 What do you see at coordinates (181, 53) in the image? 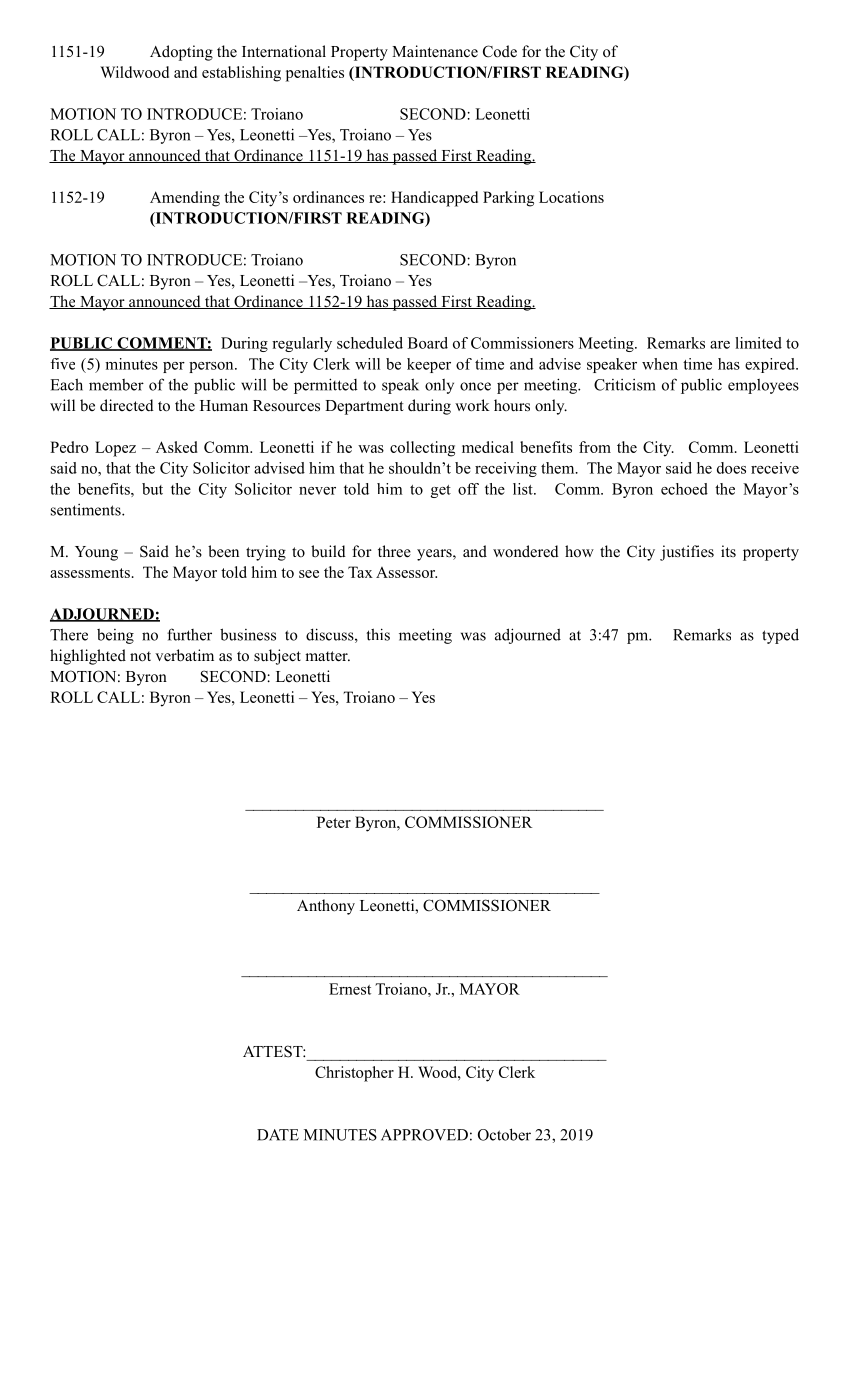
I see `Adopting` at bounding box center [181, 53].
